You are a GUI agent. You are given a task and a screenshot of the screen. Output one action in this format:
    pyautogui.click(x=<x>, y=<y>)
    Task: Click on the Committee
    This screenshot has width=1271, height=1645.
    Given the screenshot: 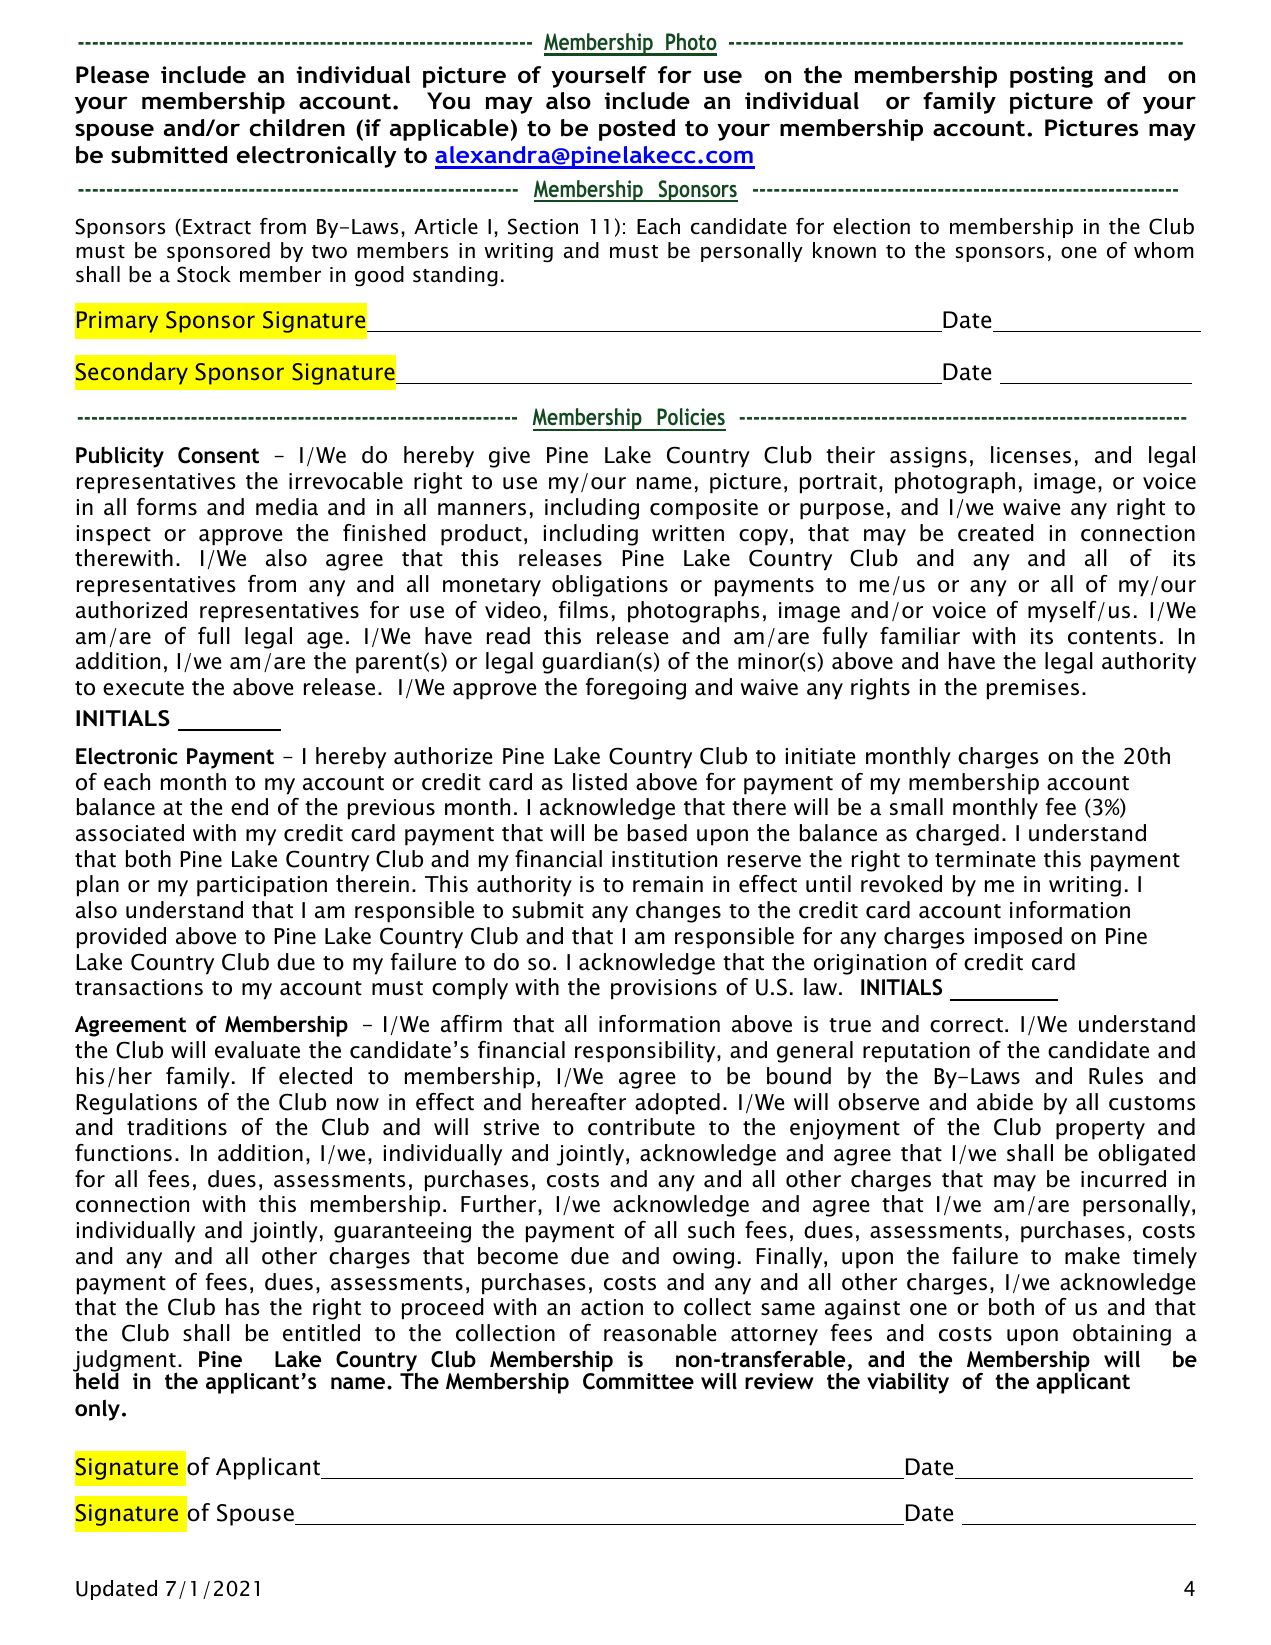 What is the action you would take?
    pyautogui.click(x=638, y=1381)
